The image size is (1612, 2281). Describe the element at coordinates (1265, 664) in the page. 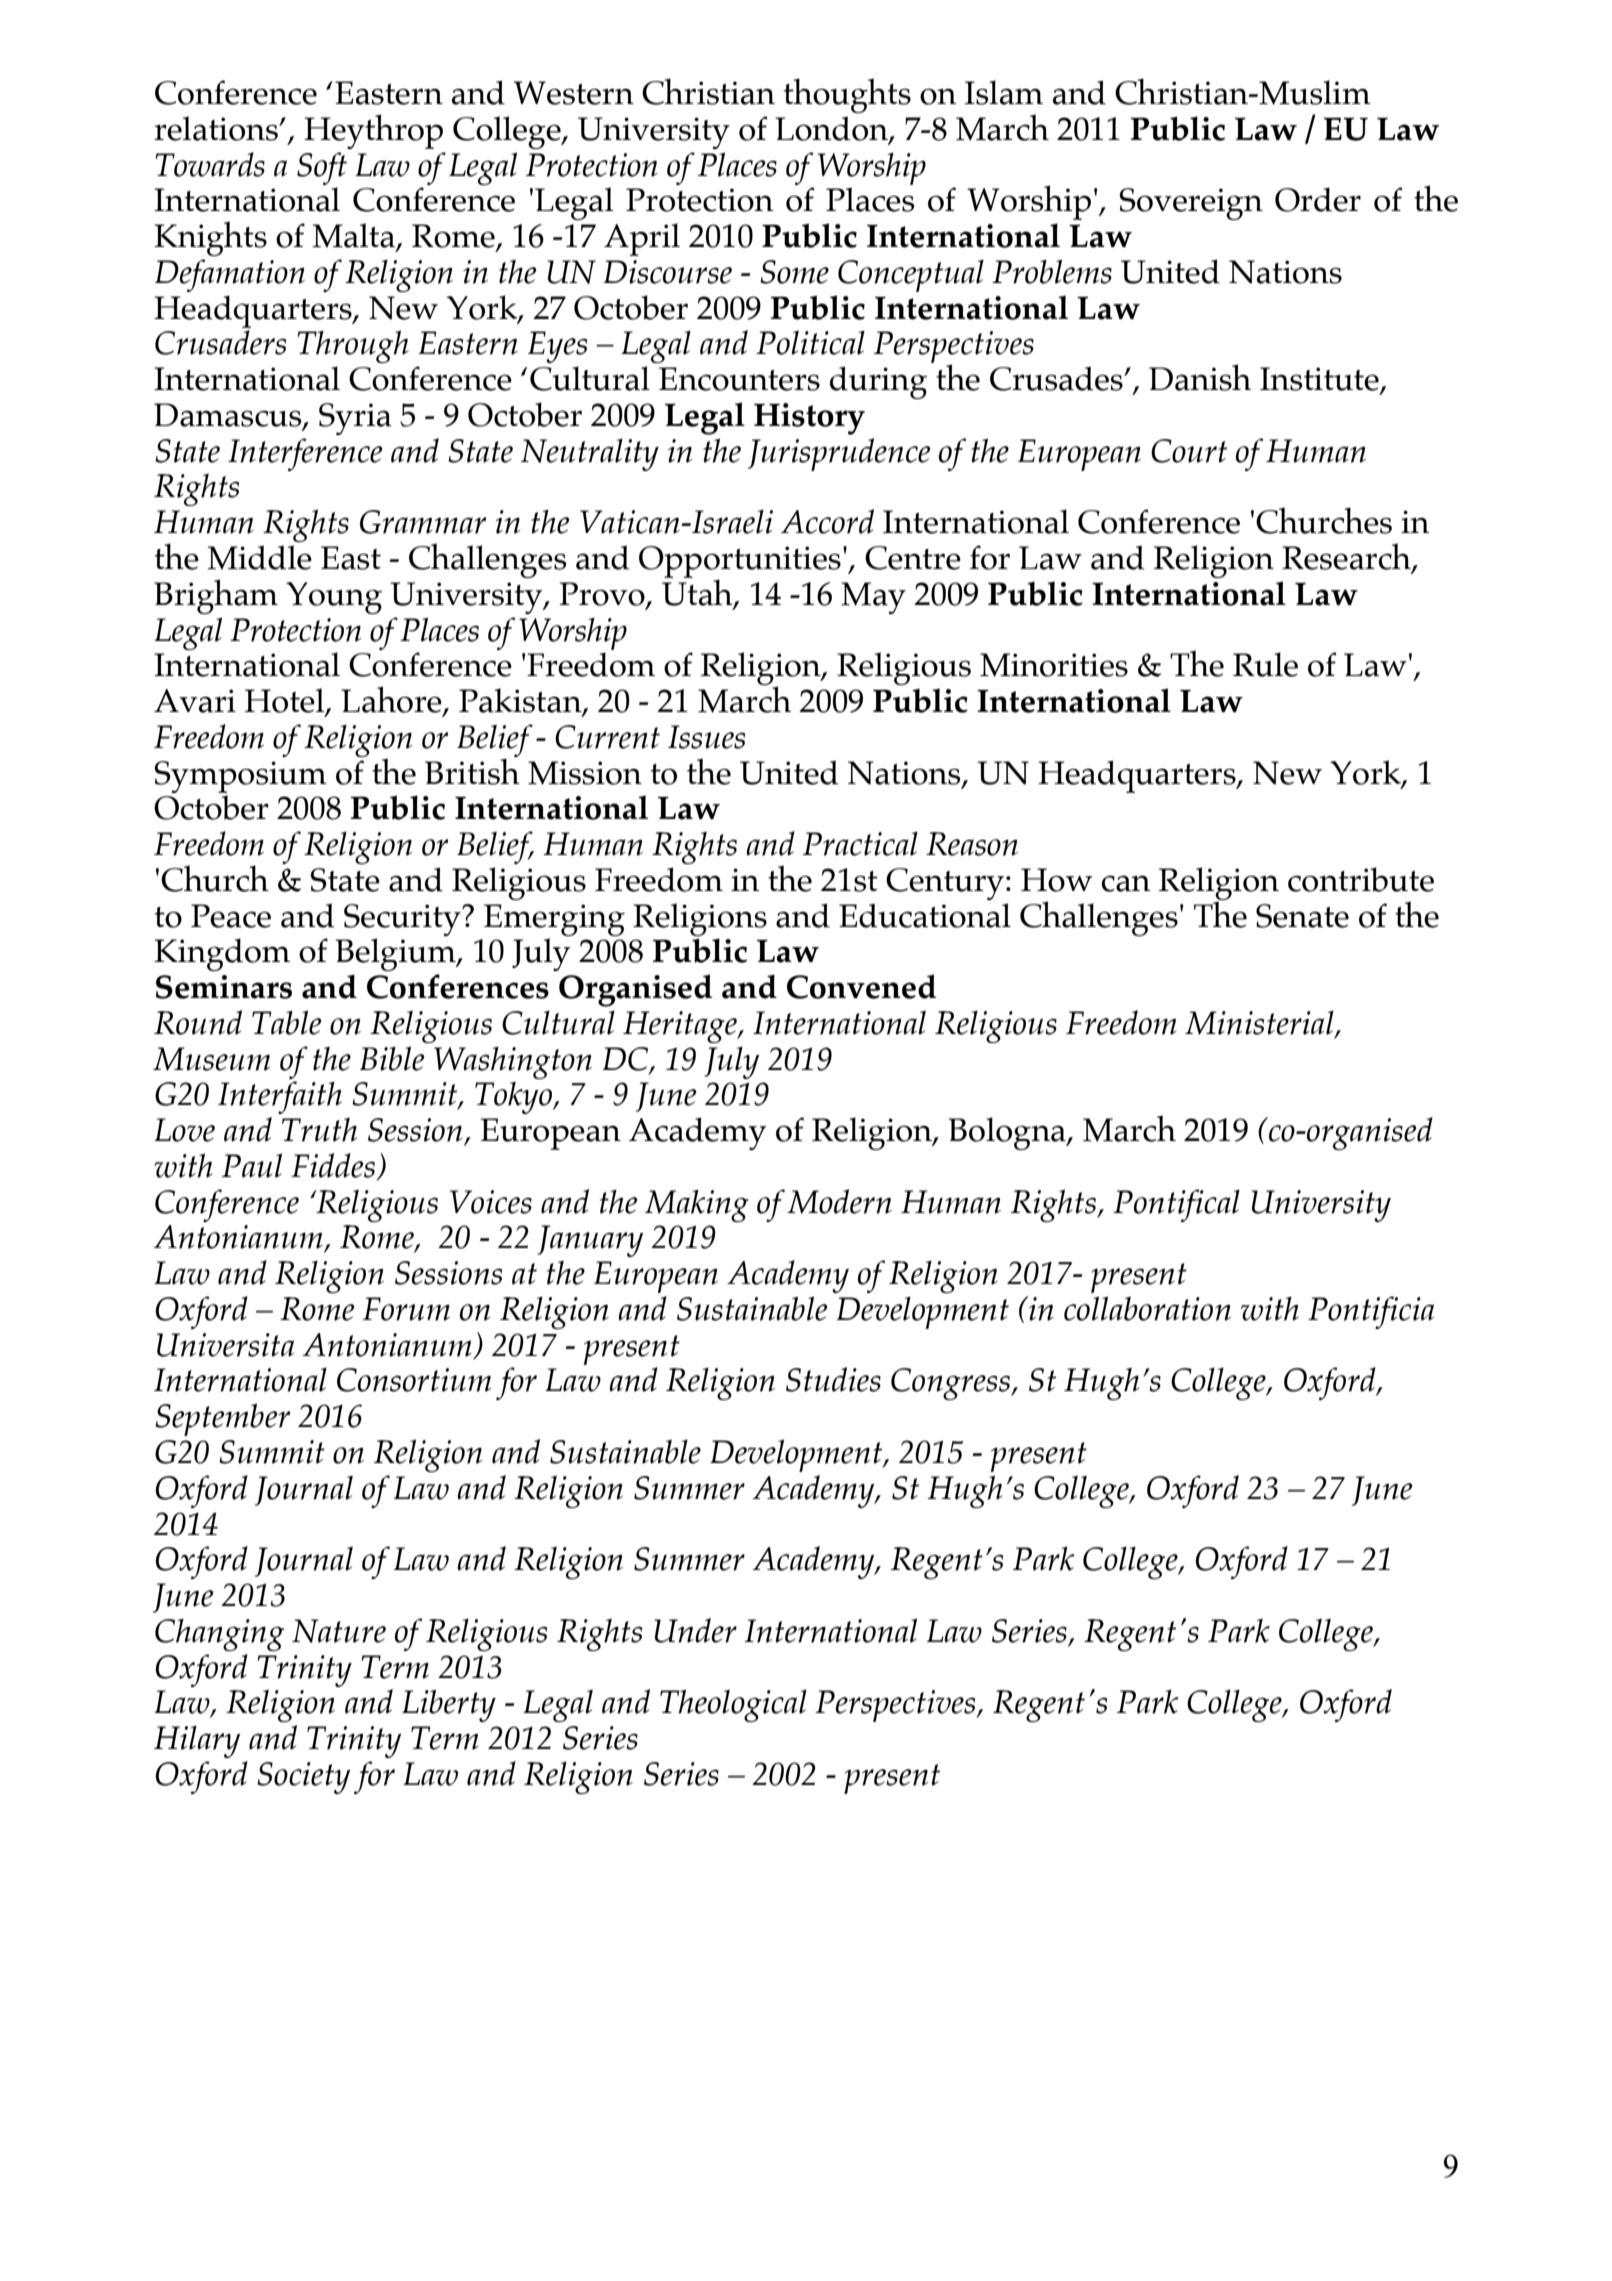

I see `Rule` at that location.
